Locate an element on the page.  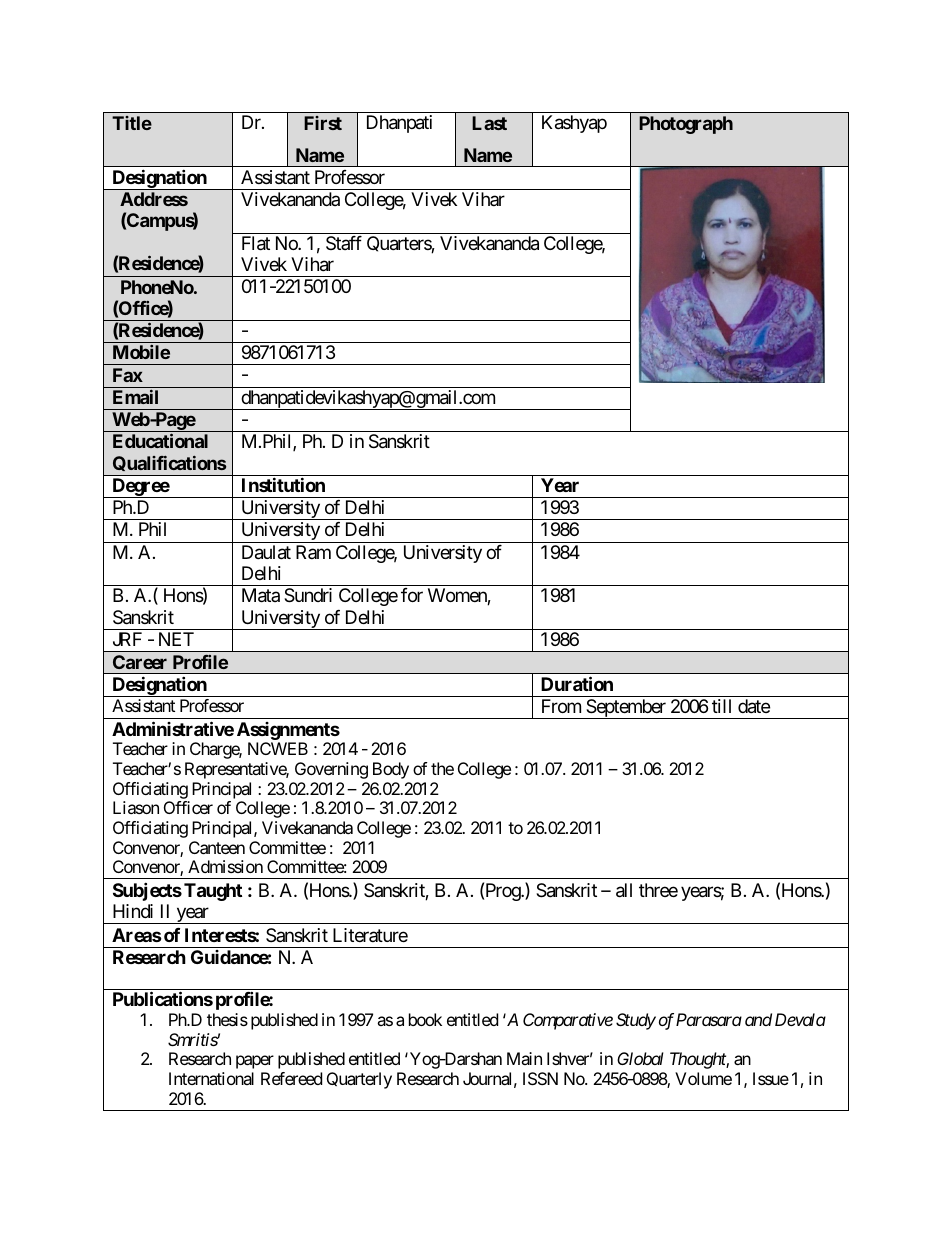
Ram is located at coordinates (313, 552).
